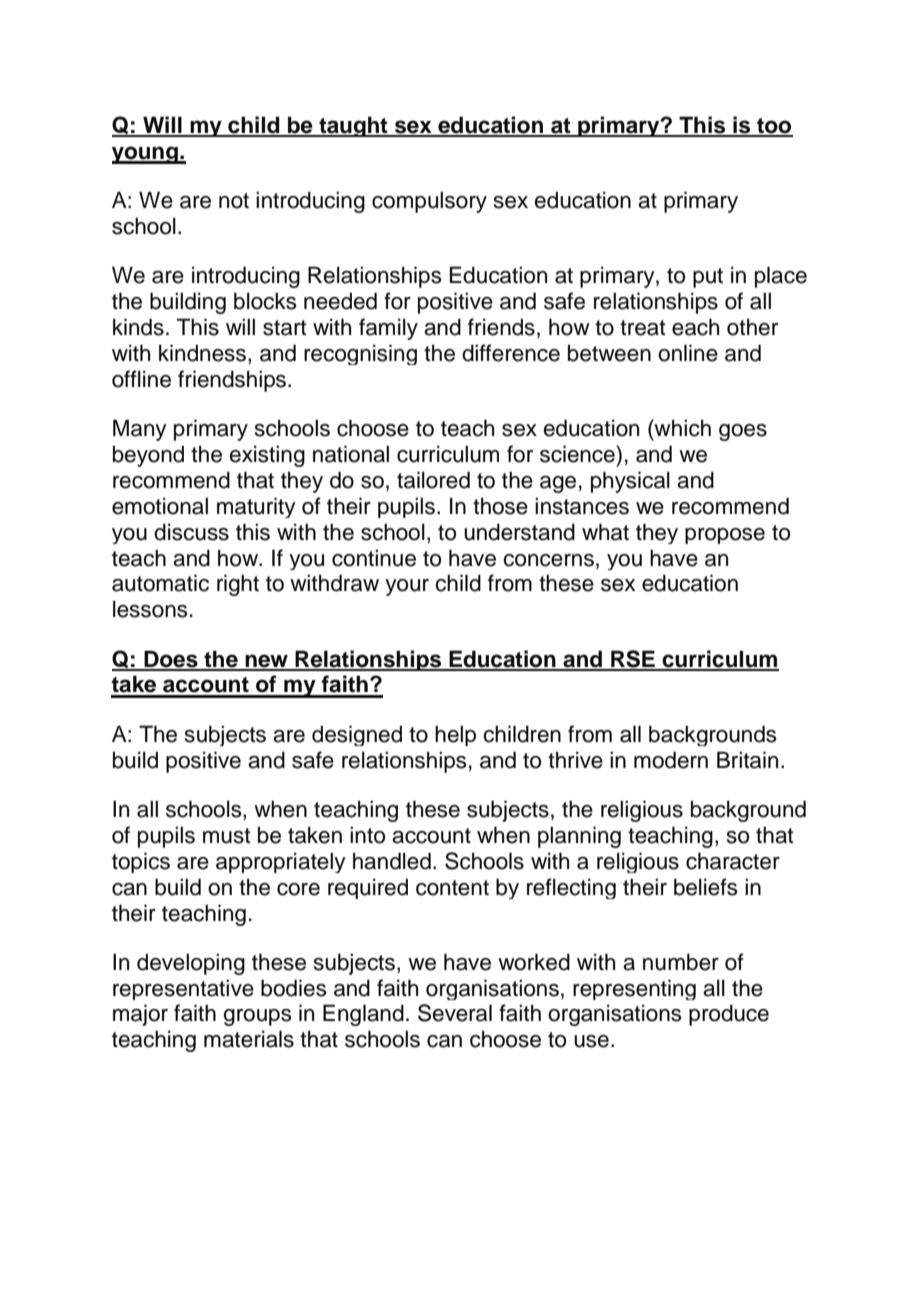  What do you see at coordinates (725, 536) in the image?
I see `propose` at bounding box center [725, 536].
